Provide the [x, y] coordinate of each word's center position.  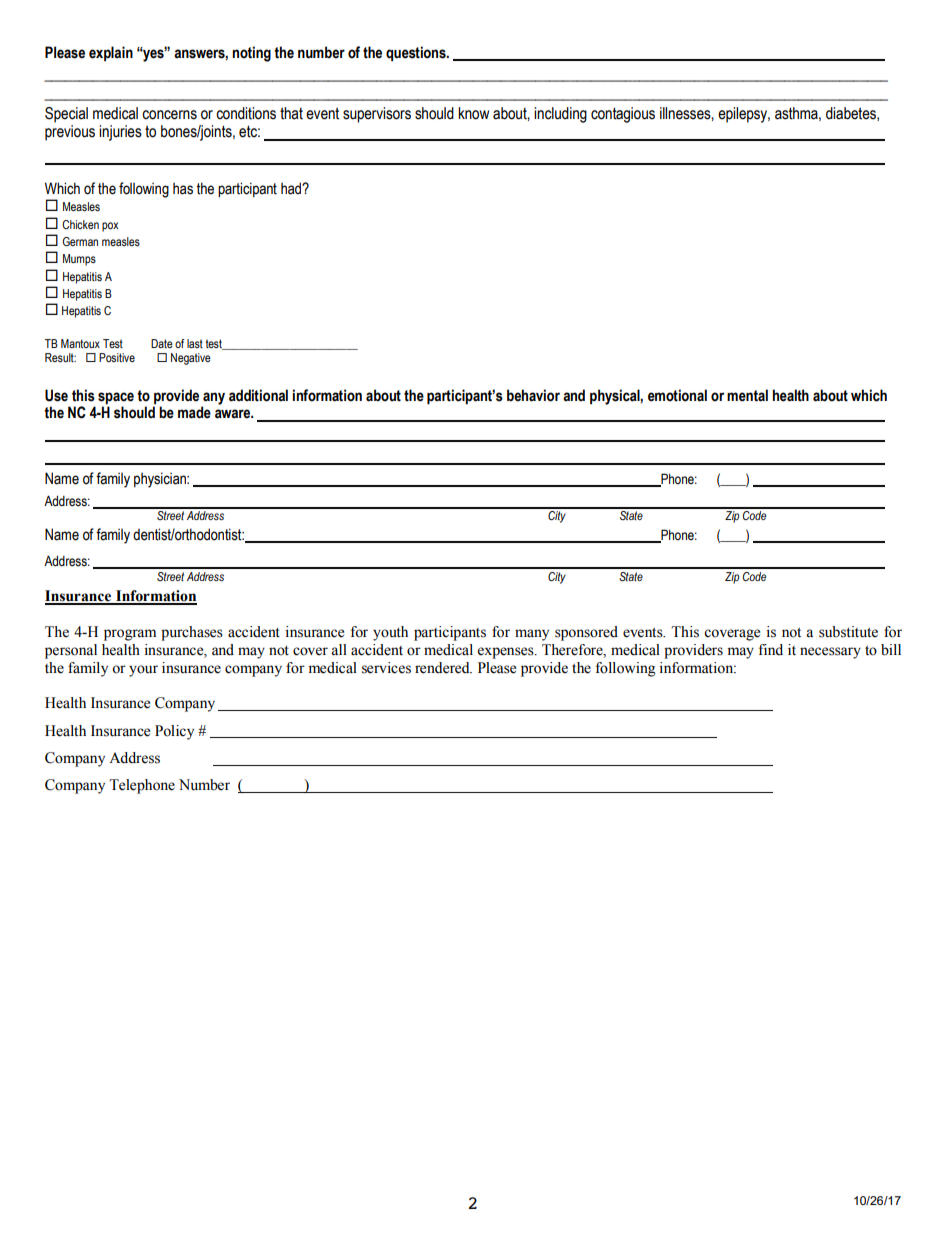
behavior [533, 395]
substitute [848, 632]
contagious [623, 115]
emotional [677, 395]
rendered [443, 668]
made [194, 412]
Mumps [79, 260]
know [473, 113]
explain [111, 53]
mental [747, 395]
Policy [174, 732]
